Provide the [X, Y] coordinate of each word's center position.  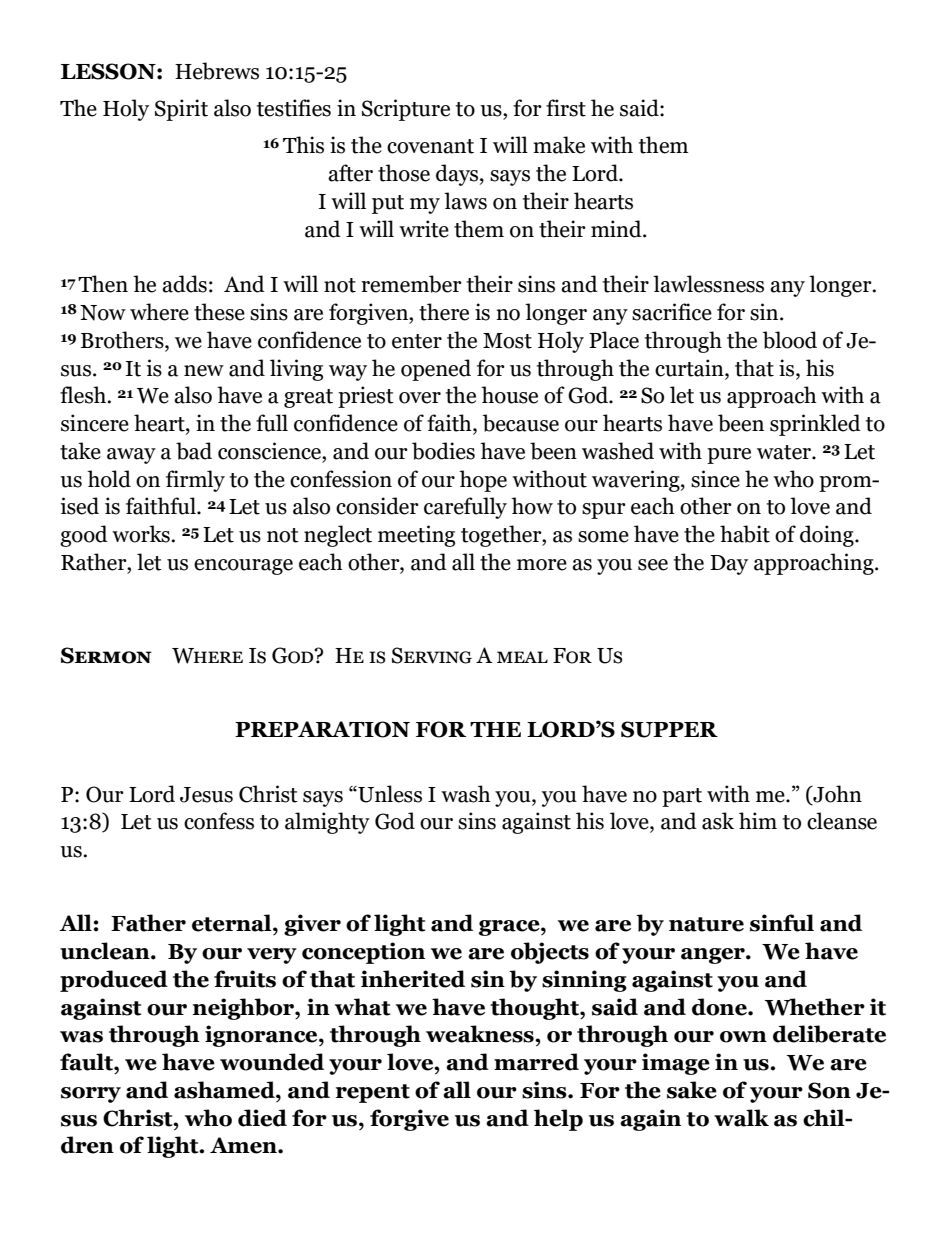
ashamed [225, 1090]
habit [745, 534]
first [566, 108]
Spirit [181, 110]
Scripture [406, 110]
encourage [243, 567]
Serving [432, 655]
